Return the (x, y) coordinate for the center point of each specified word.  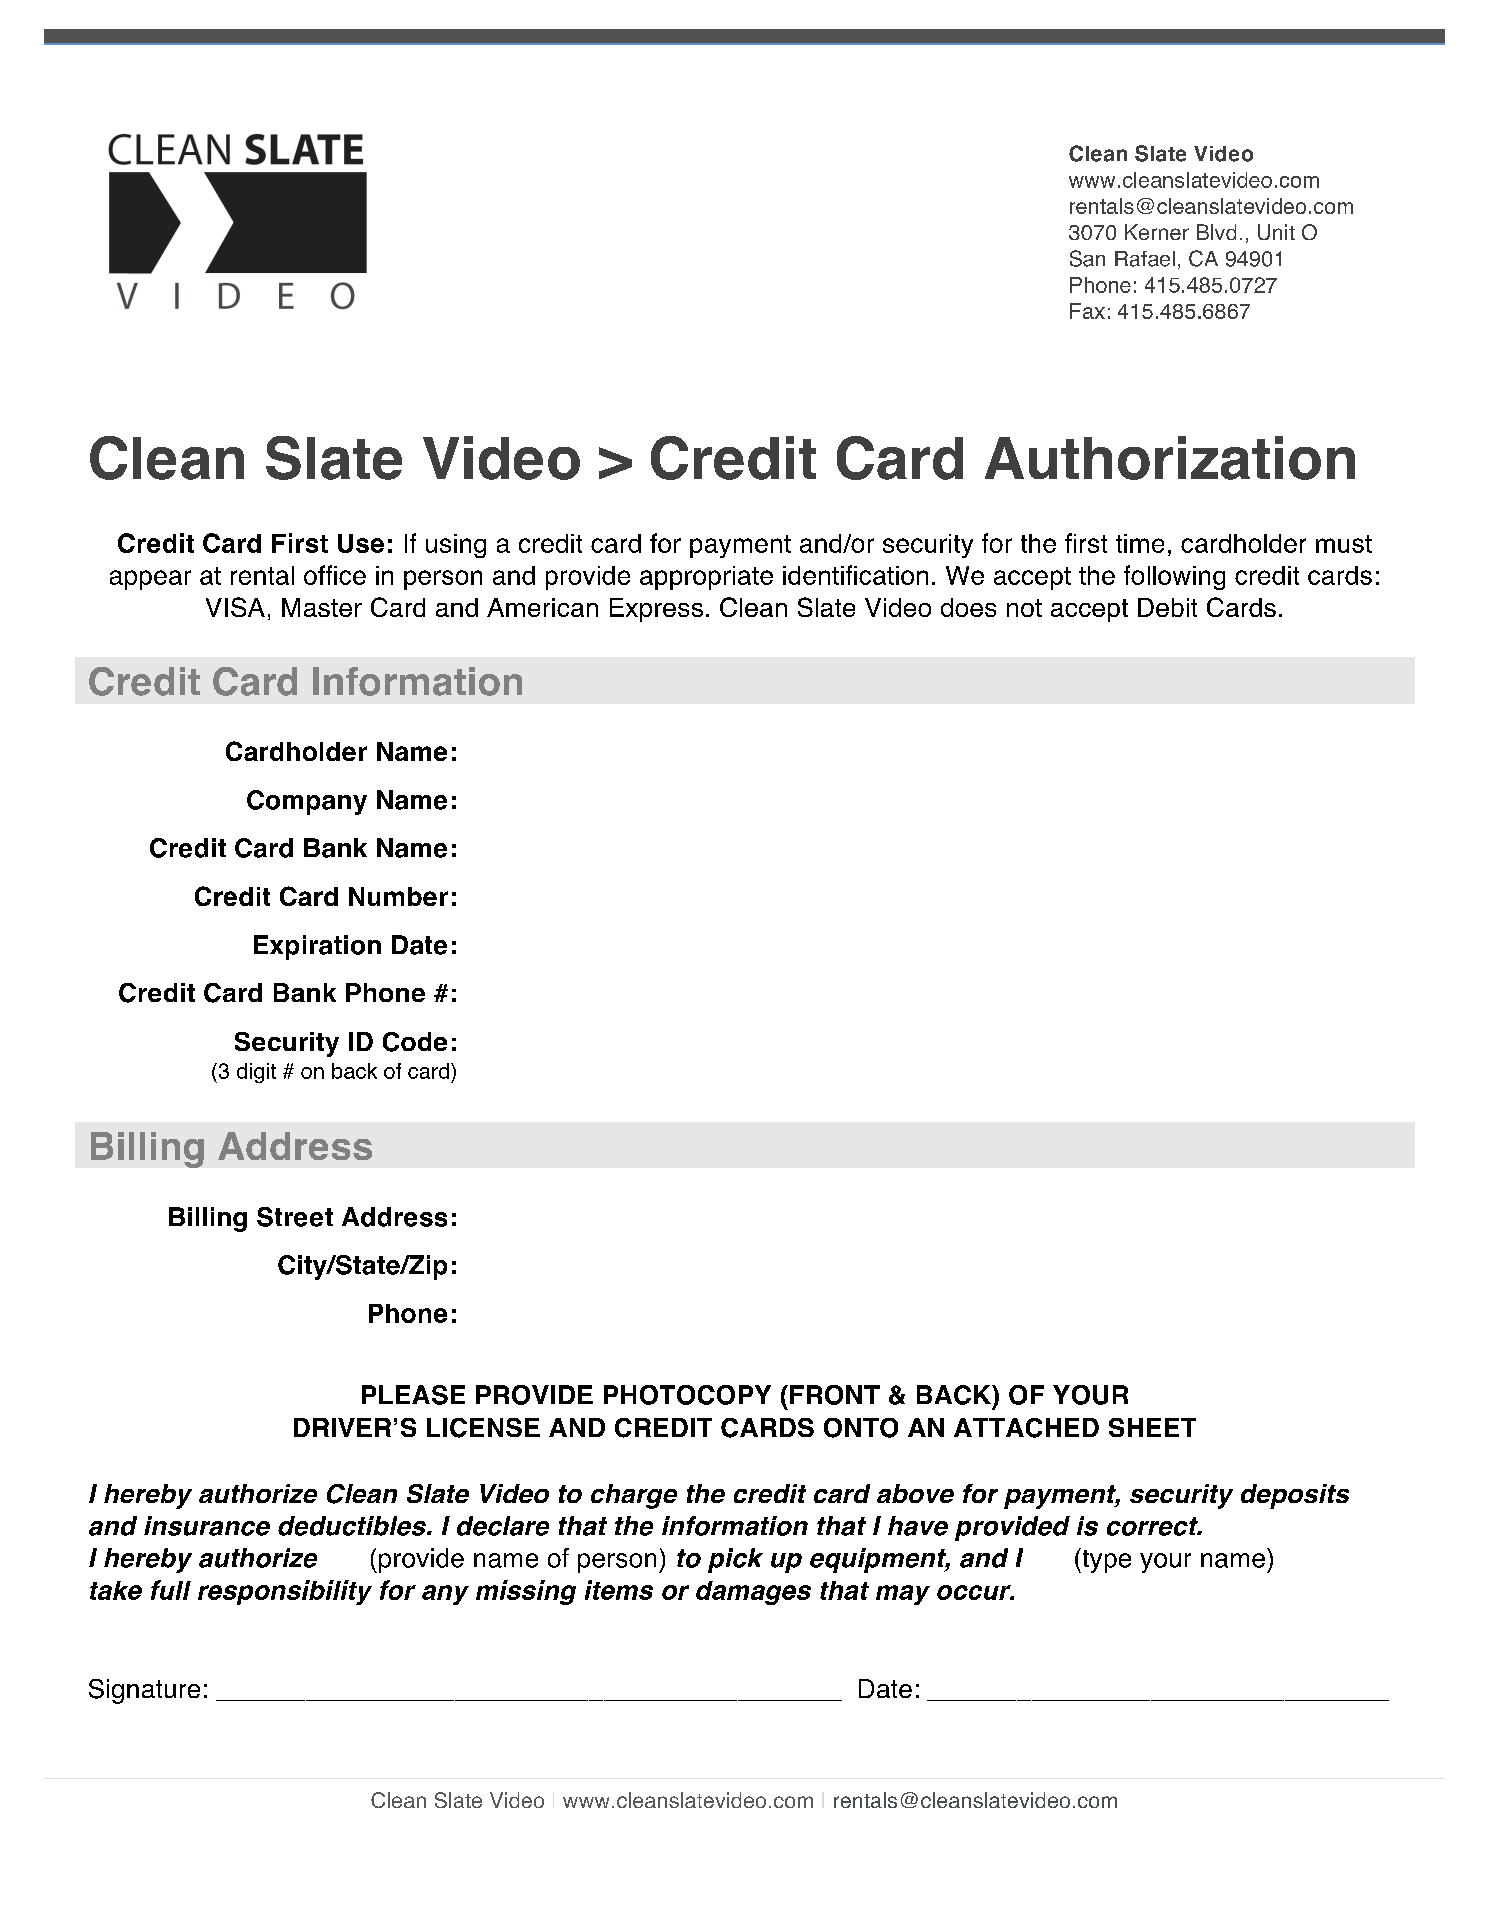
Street (295, 1217)
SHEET (1152, 1427)
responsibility (285, 1592)
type (1105, 1560)
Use (361, 543)
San (1087, 258)
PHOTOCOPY (687, 1395)
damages (753, 1593)
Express (656, 610)
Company (307, 802)
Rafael (1145, 259)
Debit (1167, 607)
